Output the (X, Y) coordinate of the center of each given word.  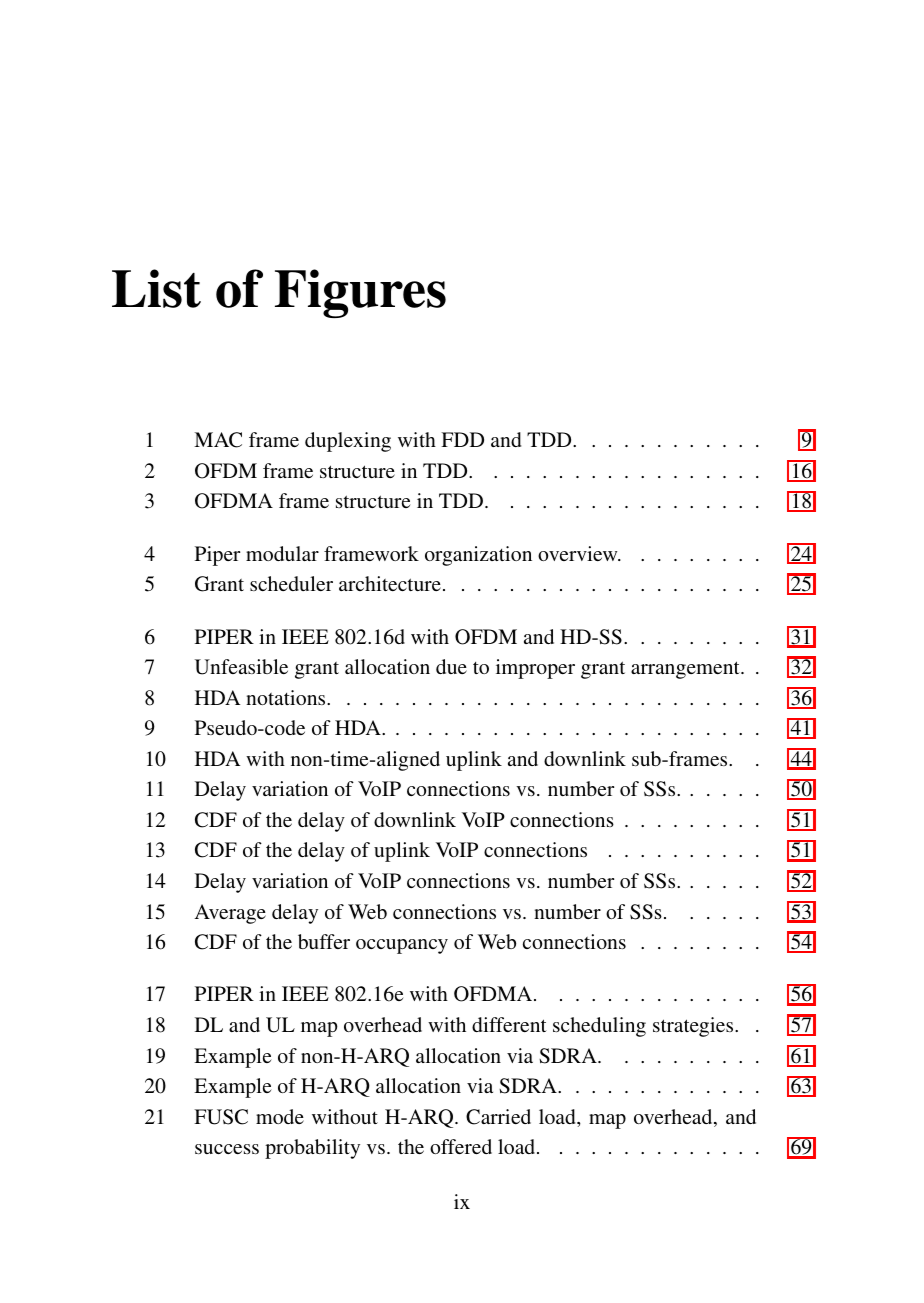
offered (461, 1146)
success (227, 1149)
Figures (360, 293)
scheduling (599, 1027)
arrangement (686, 670)
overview (579, 553)
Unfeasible (241, 667)
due (451, 666)
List (156, 288)
